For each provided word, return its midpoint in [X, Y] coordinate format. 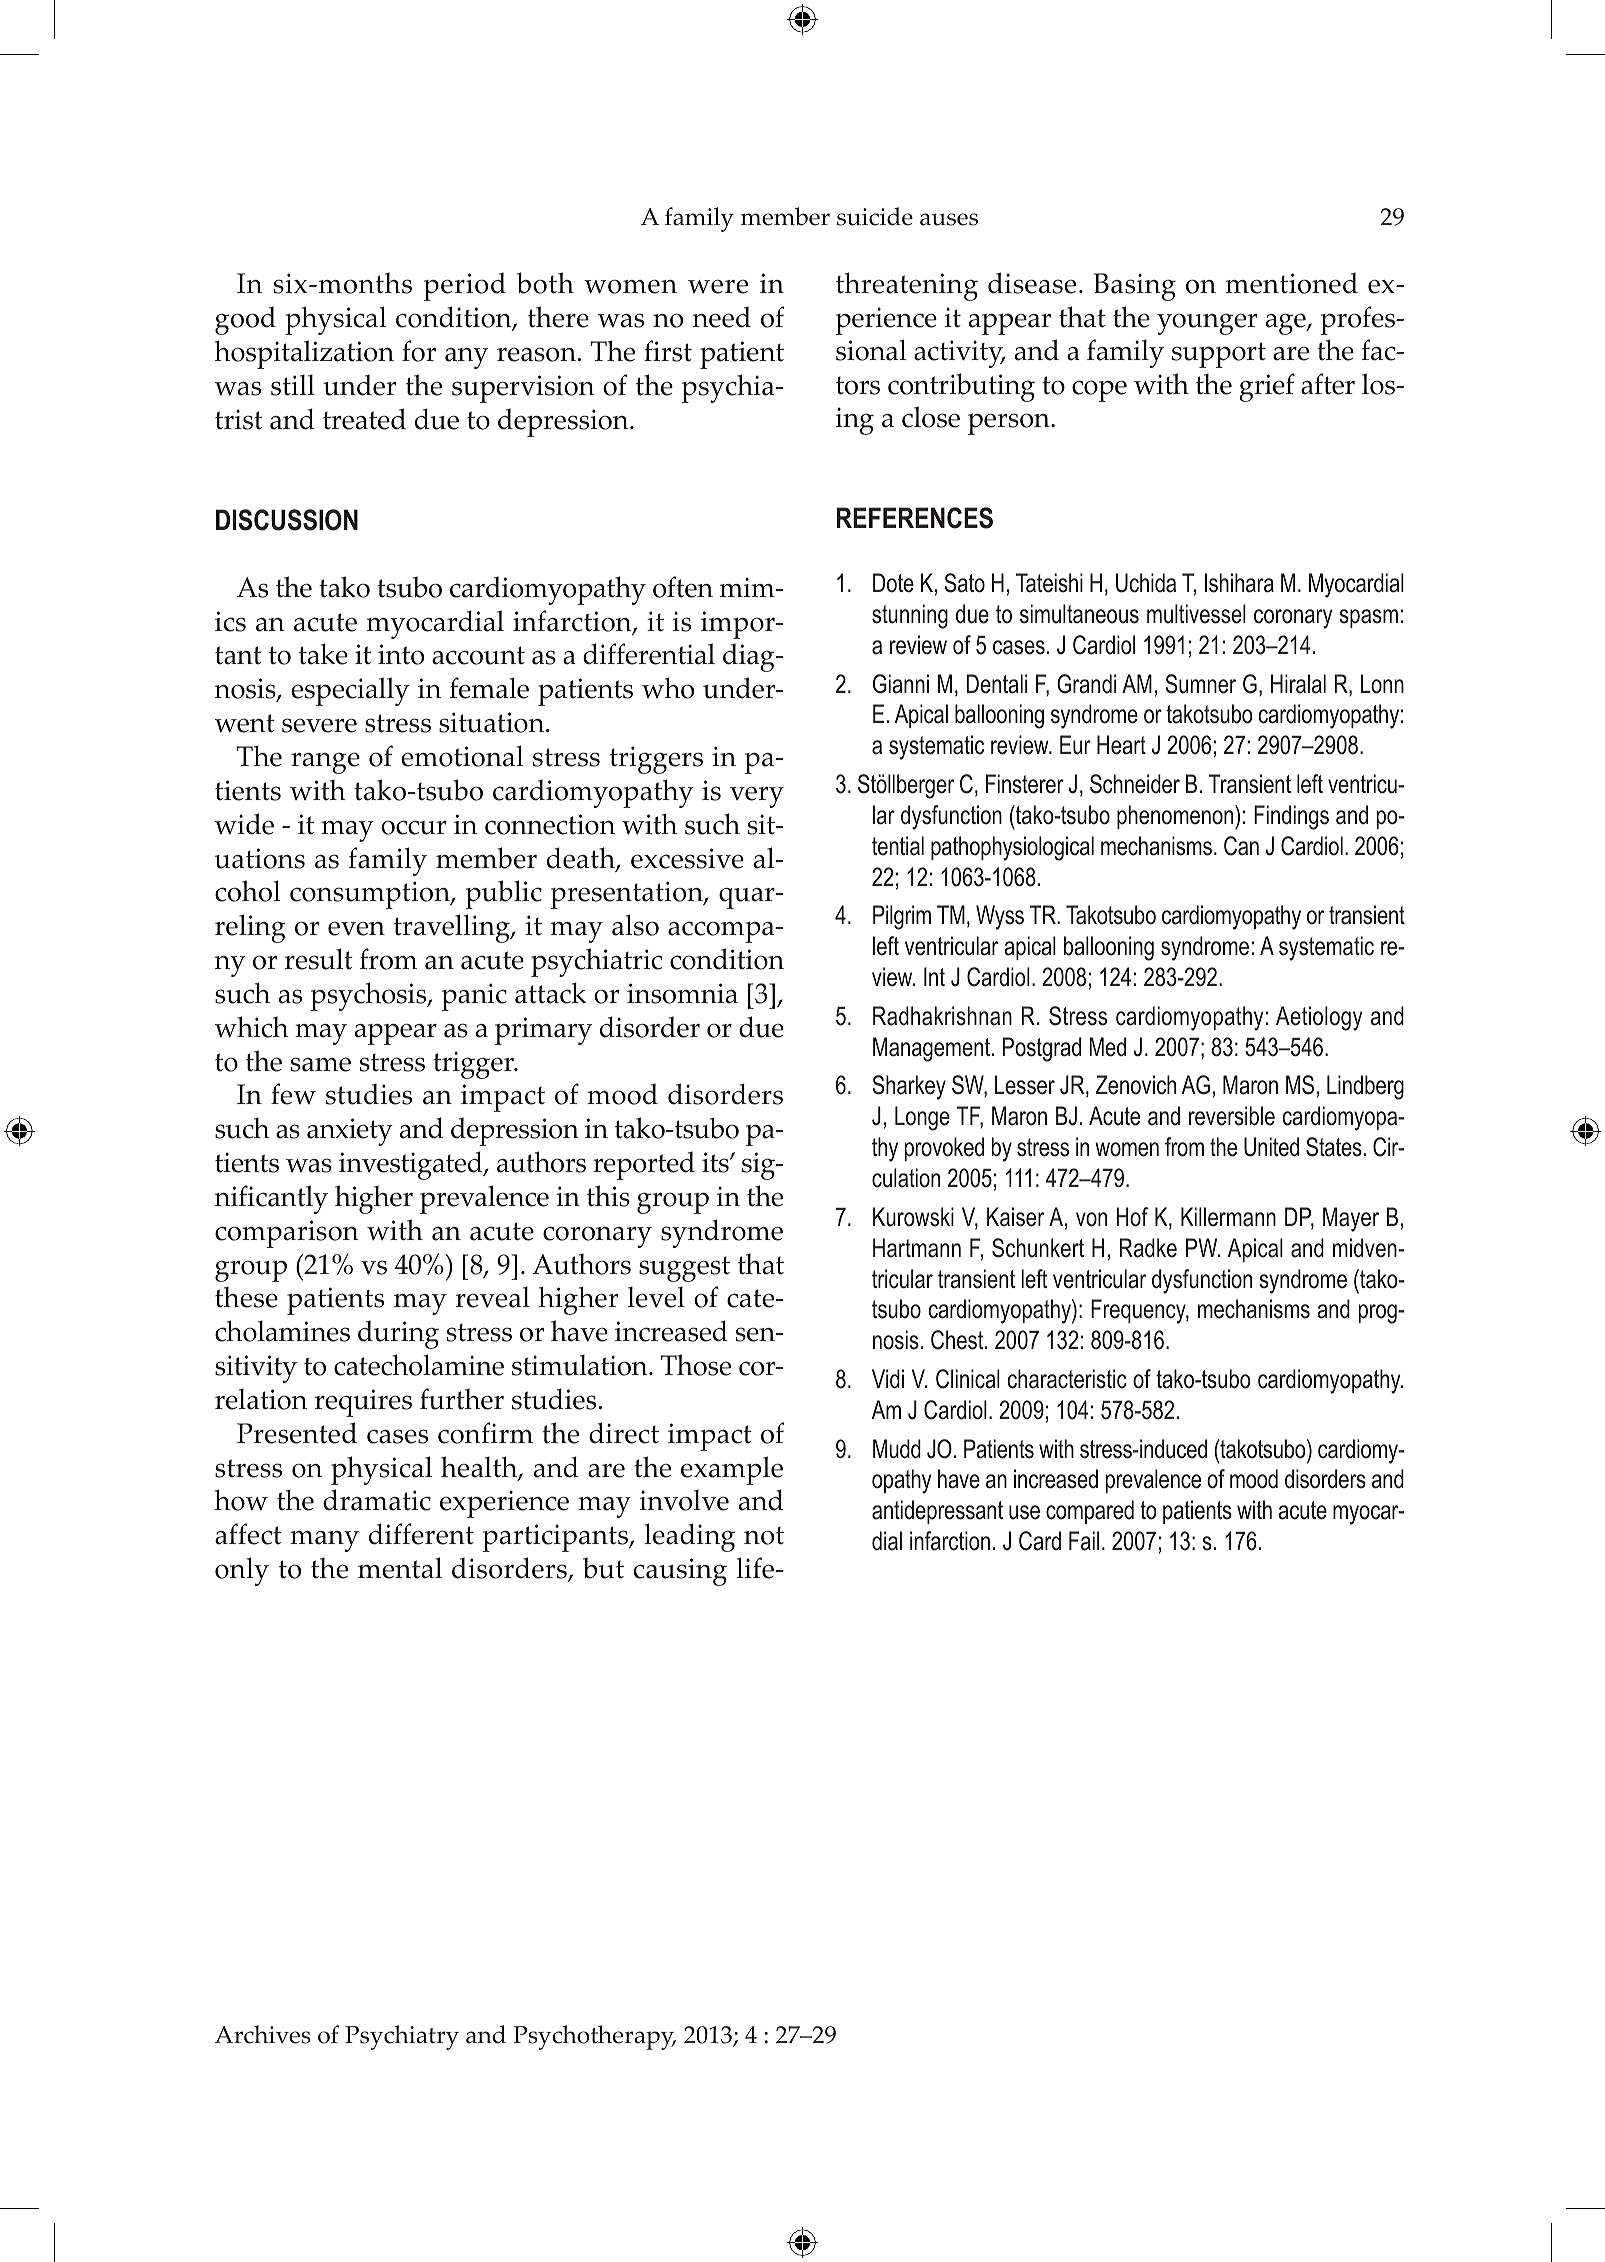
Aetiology [1319, 1018]
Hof [1132, 1217]
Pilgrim [902, 917]
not [764, 1536]
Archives [263, 2034]
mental [400, 1568]
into [401, 654]
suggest [684, 1269]
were [718, 286]
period [465, 286]
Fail [1084, 1541]
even [356, 928]
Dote [893, 583]
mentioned [1292, 283]
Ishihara [1239, 583]
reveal [493, 1297]
